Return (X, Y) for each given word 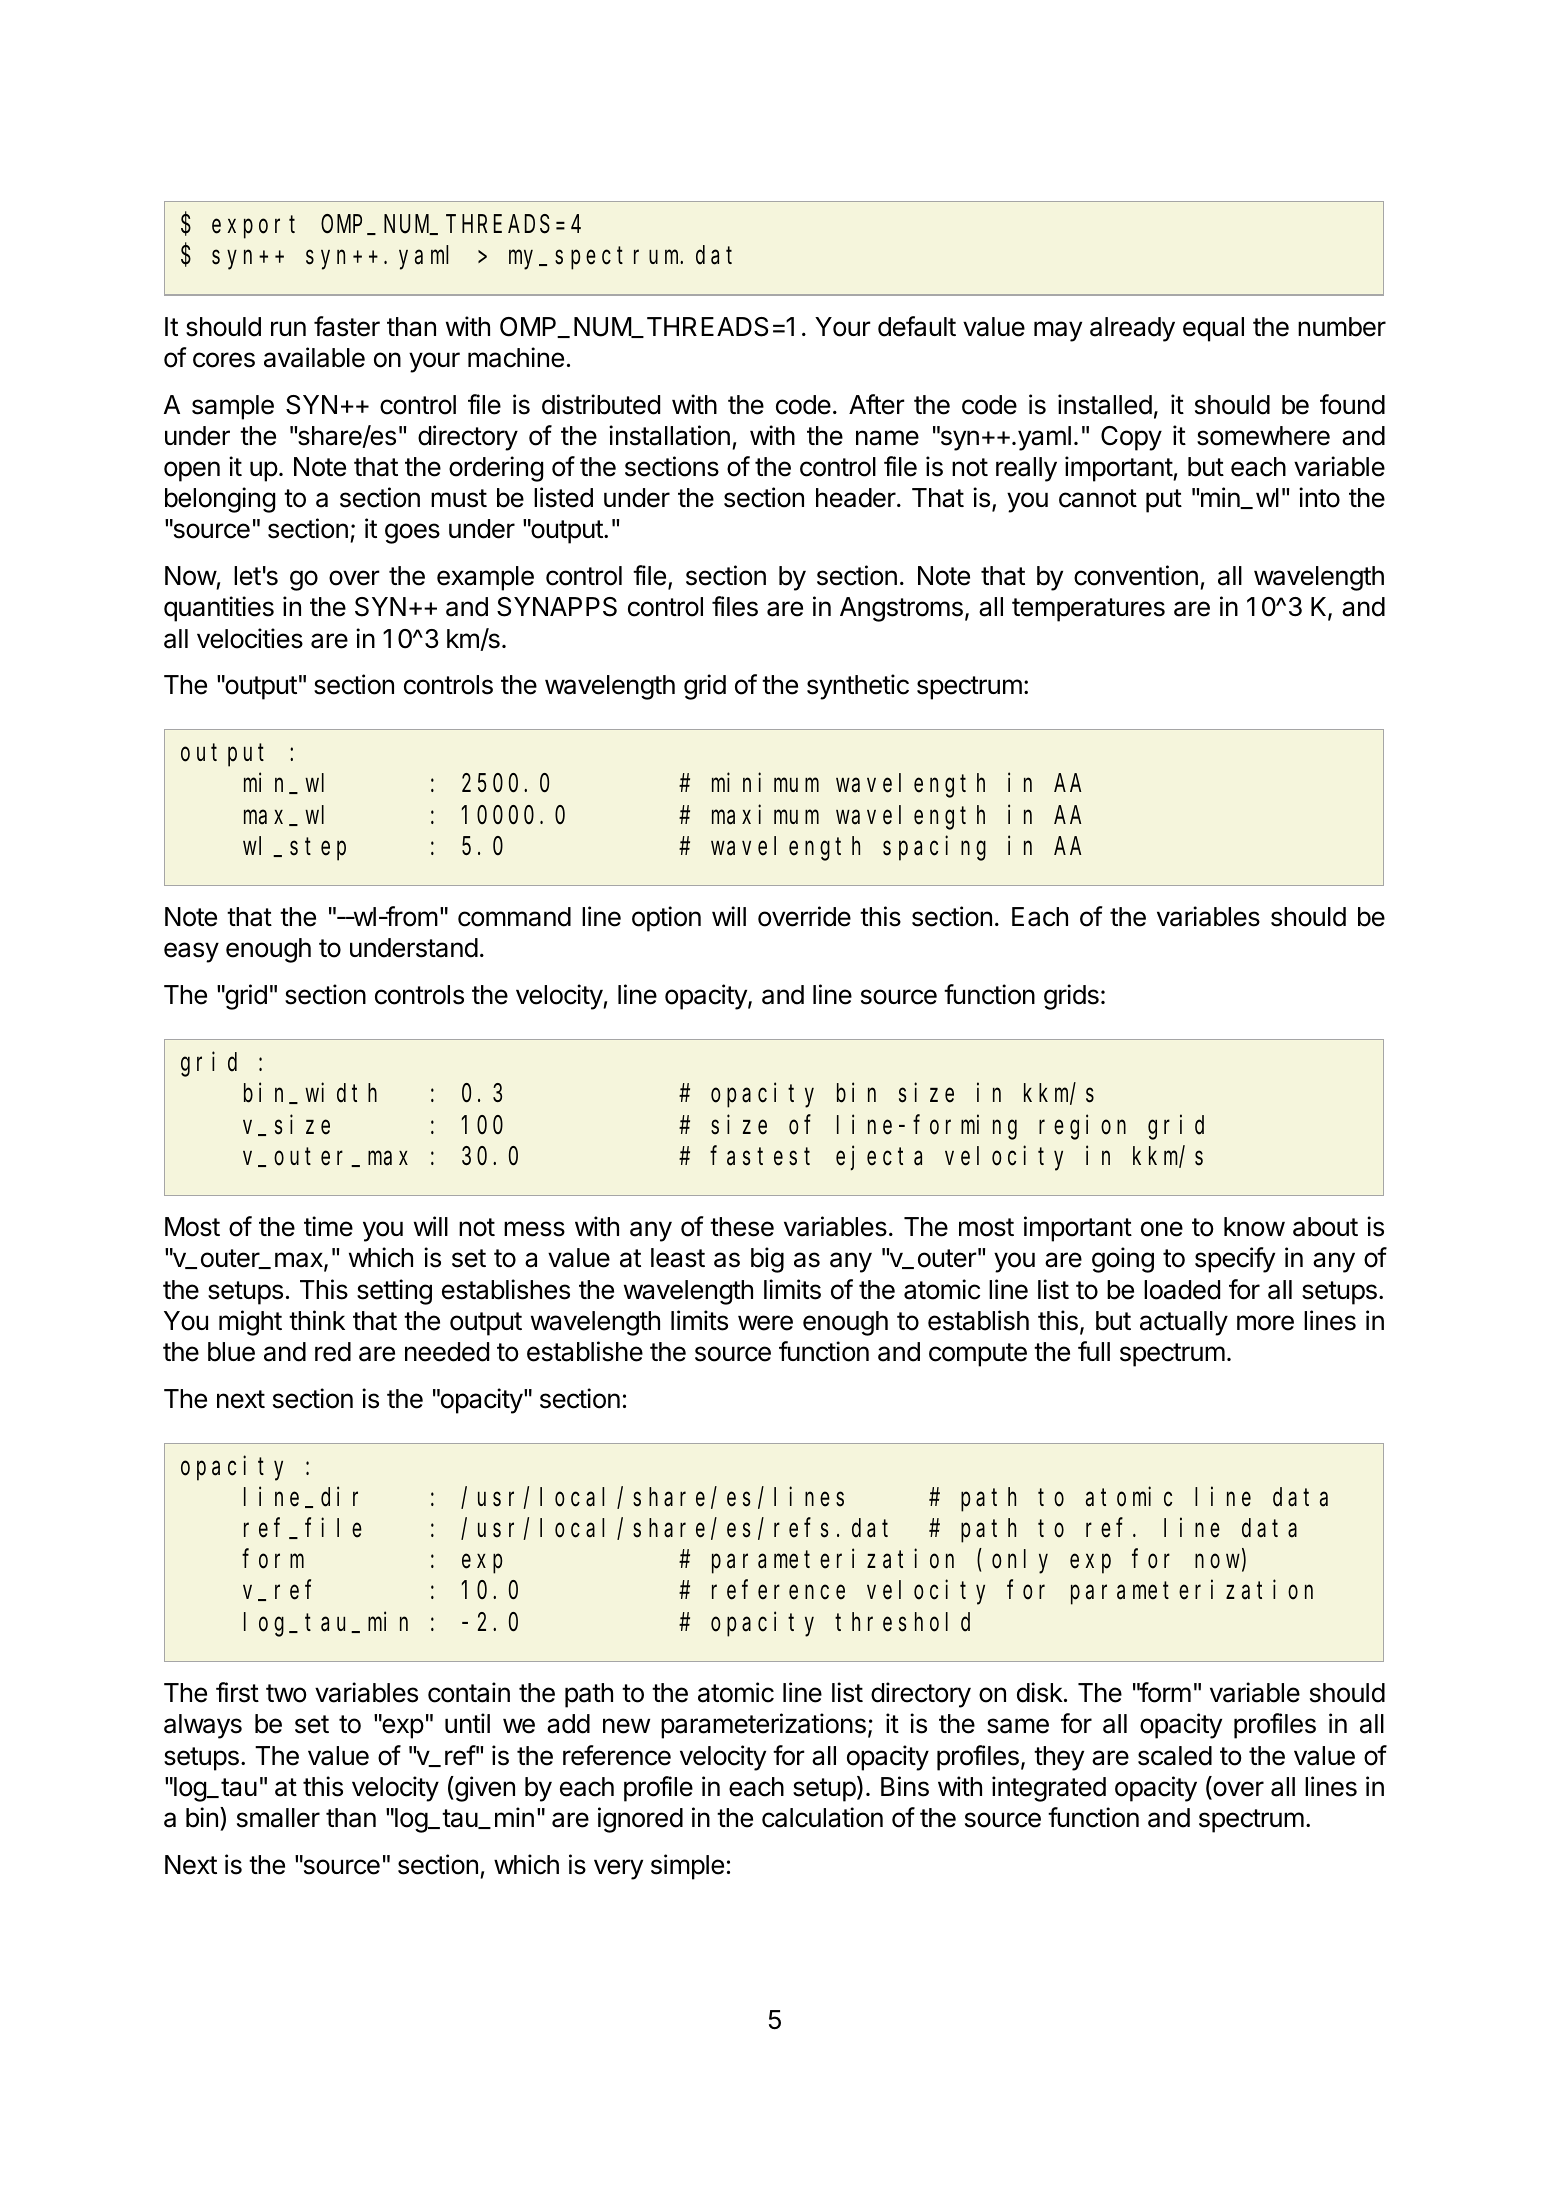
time (328, 1226)
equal (1213, 329)
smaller (278, 1818)
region (1082, 1127)
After (877, 404)
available (314, 357)
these (742, 1227)
